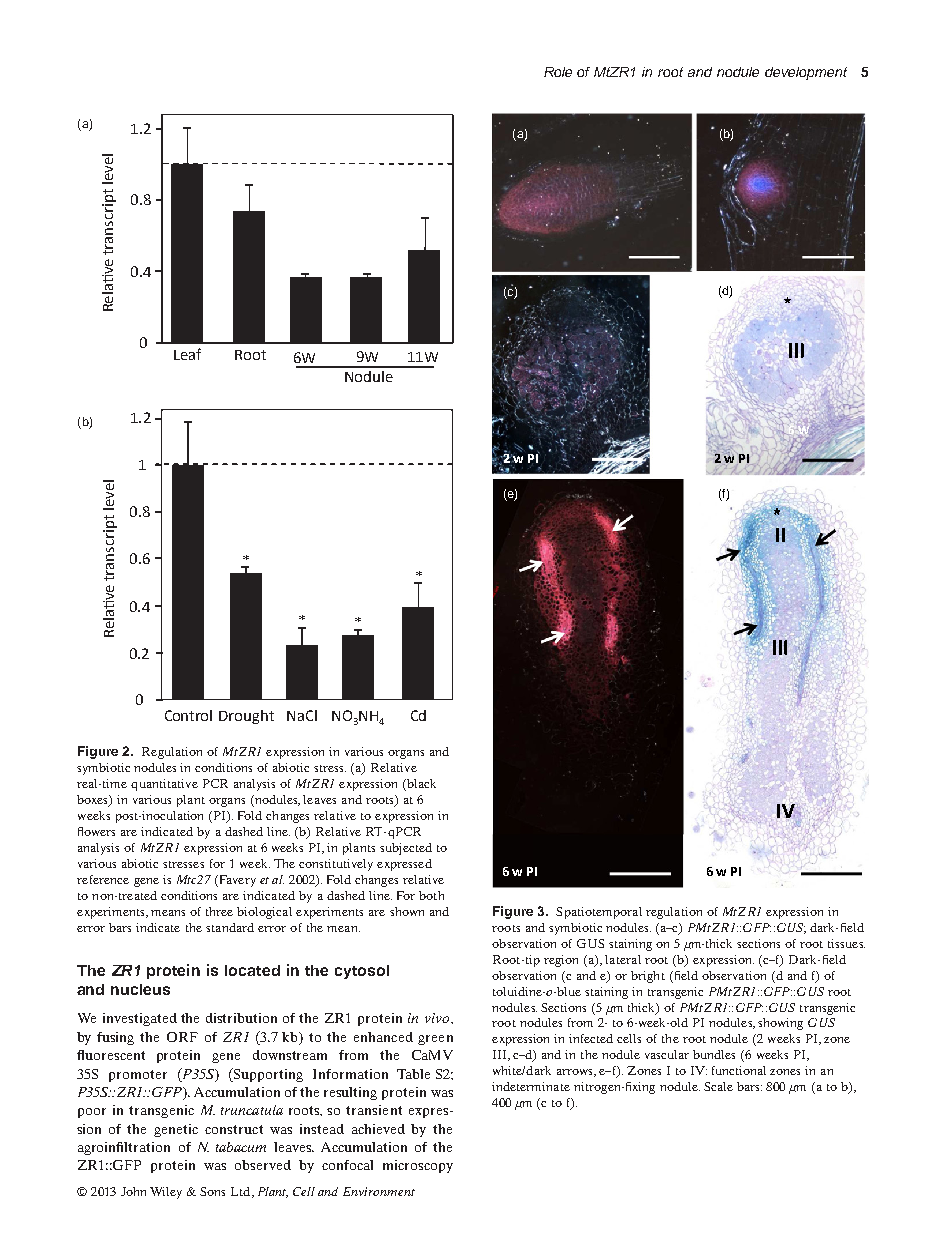 This document has width=952, height=1251. Describe the element at coordinates (420, 785) in the document. I see `black` at that location.
